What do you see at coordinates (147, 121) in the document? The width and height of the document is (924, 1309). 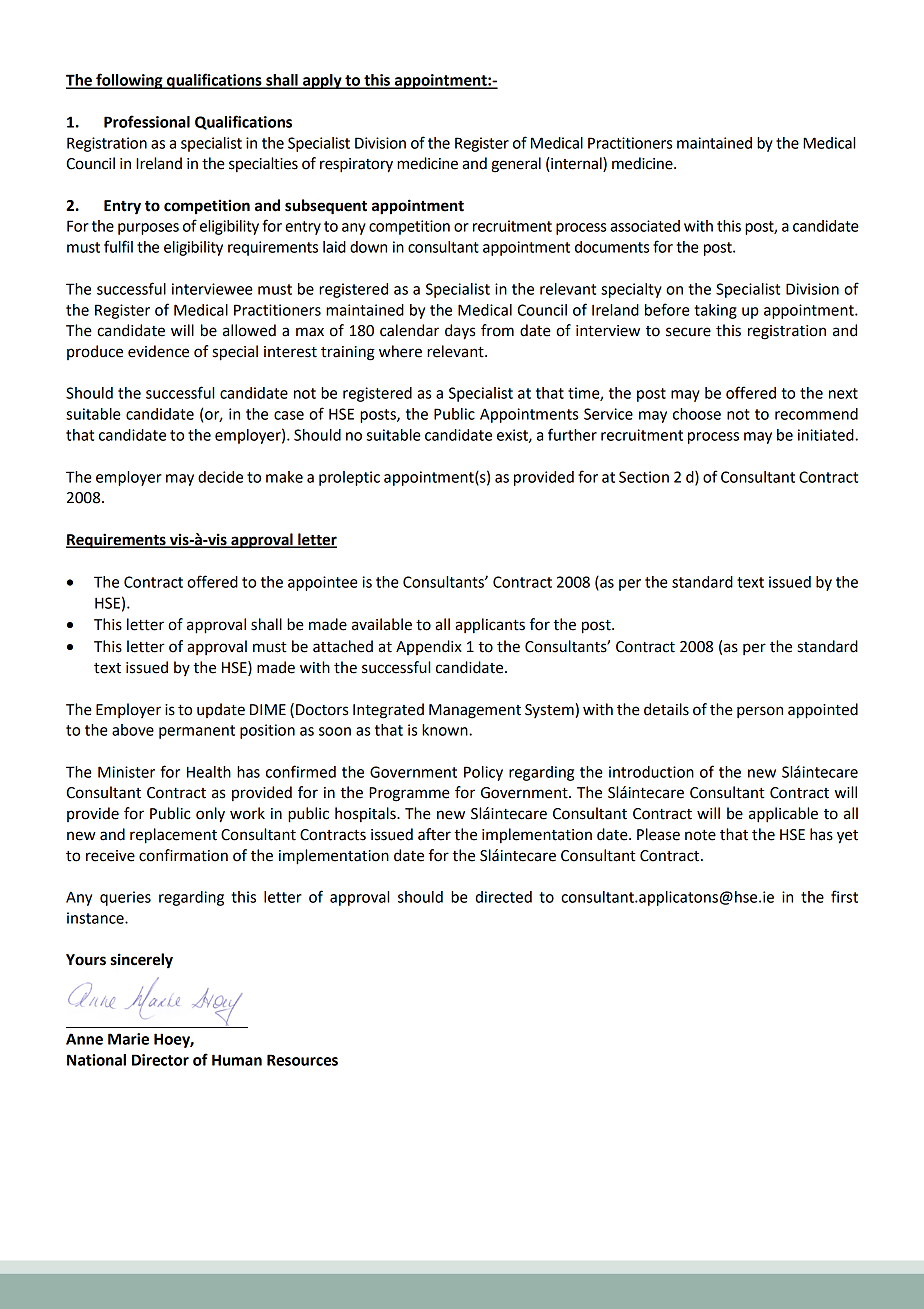 I see `Professional` at bounding box center [147, 121].
